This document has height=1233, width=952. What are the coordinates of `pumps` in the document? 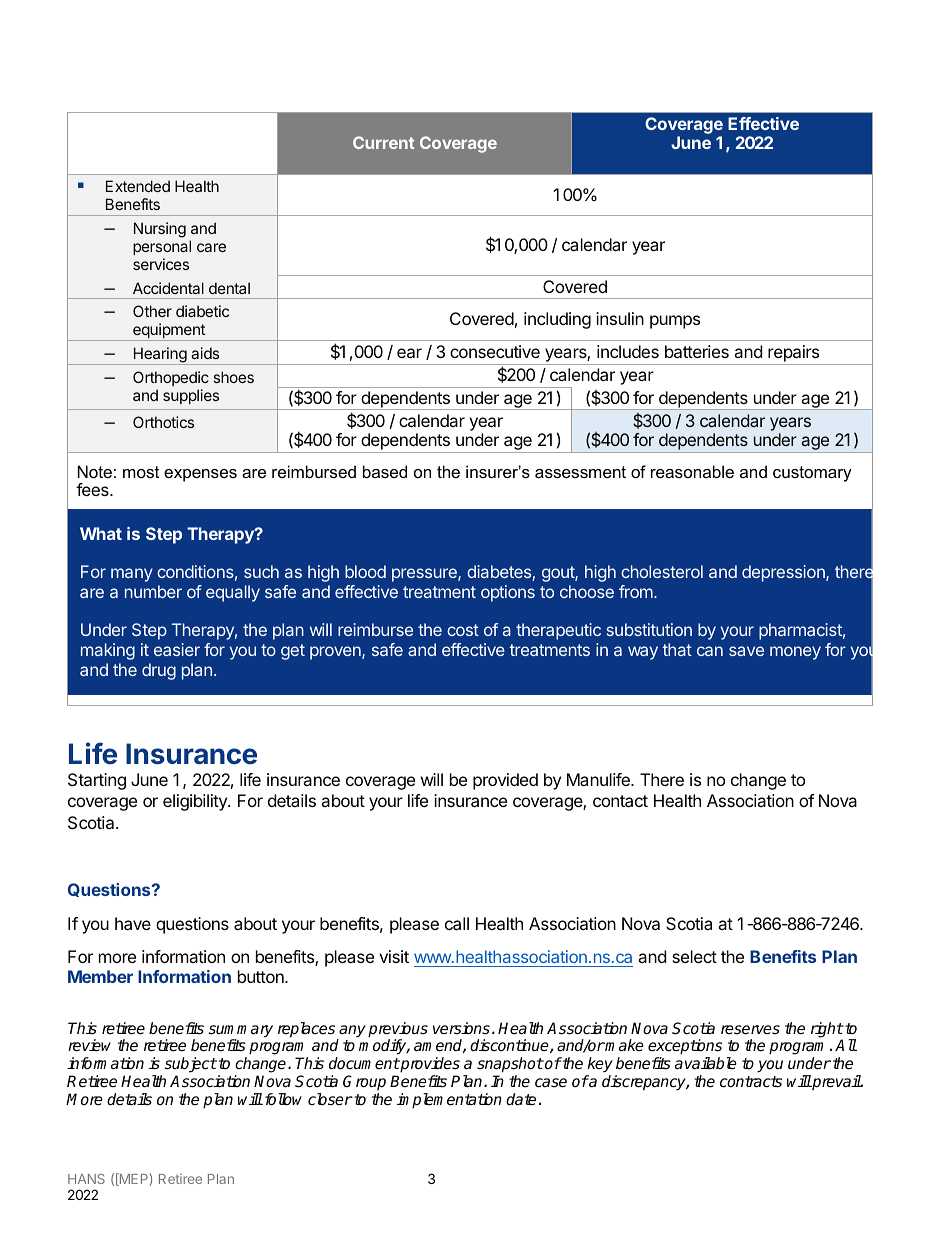 It's located at (675, 322).
